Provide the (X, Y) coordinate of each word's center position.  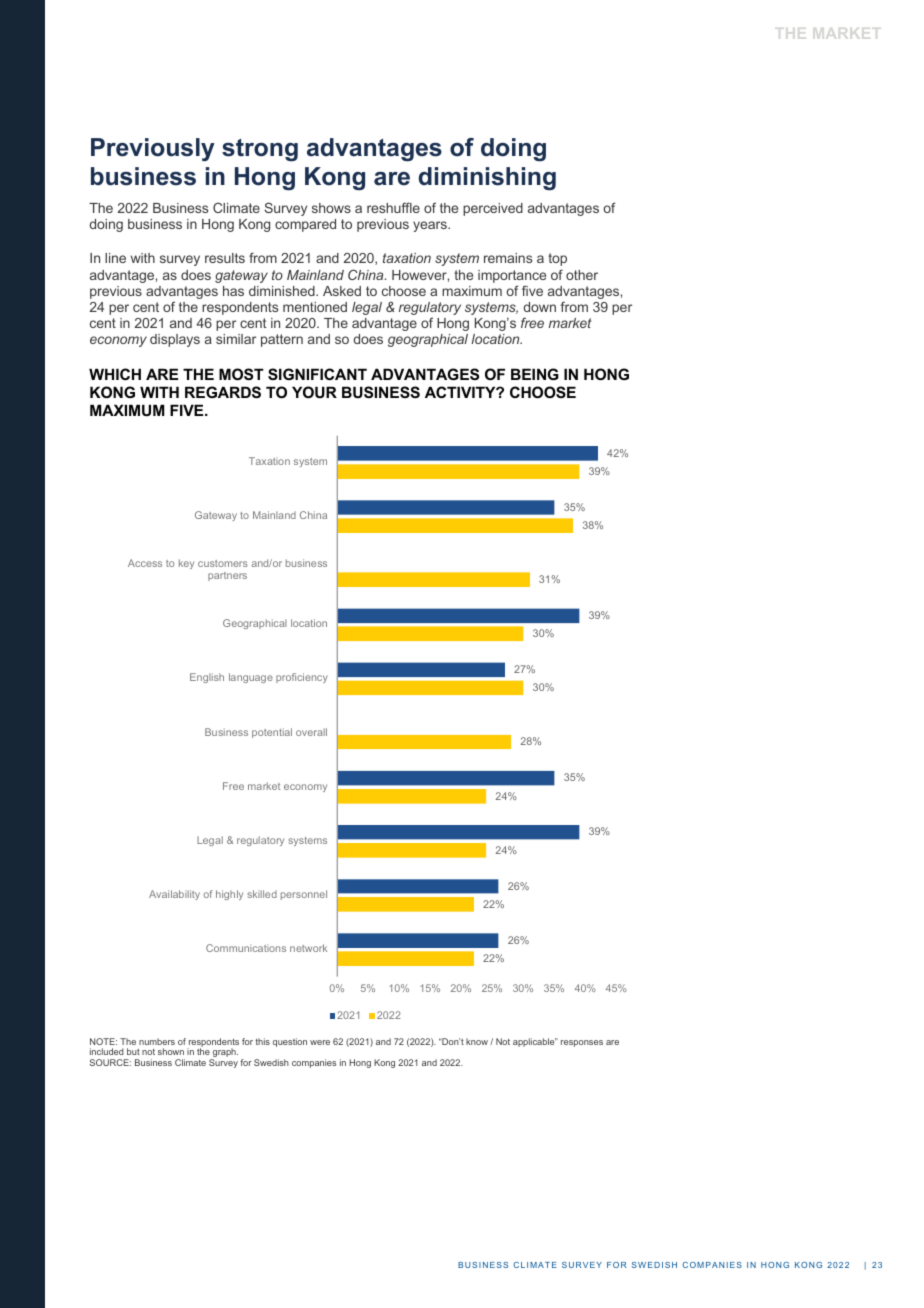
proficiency (302, 678)
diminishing (487, 179)
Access (145, 563)
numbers (157, 1041)
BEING (535, 374)
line (115, 258)
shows (331, 208)
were (320, 1042)
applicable (535, 1042)
